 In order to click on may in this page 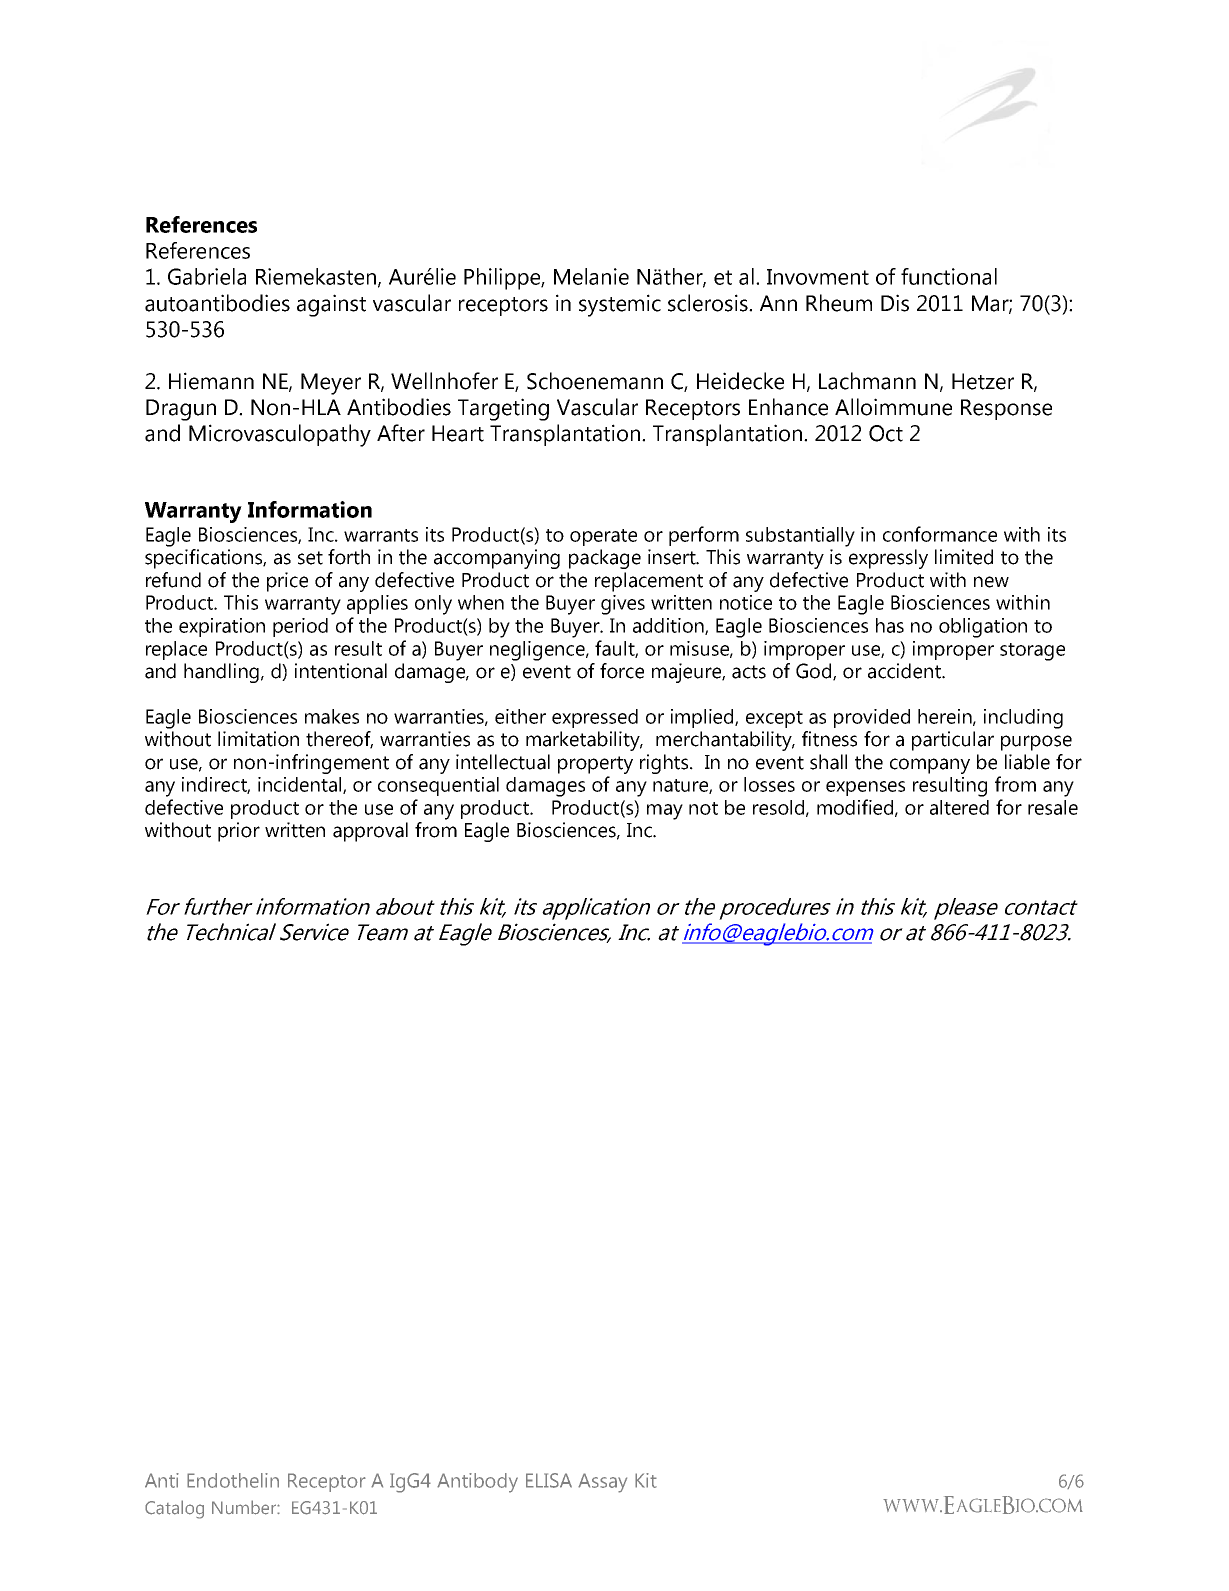, I will do `click(665, 812)`.
